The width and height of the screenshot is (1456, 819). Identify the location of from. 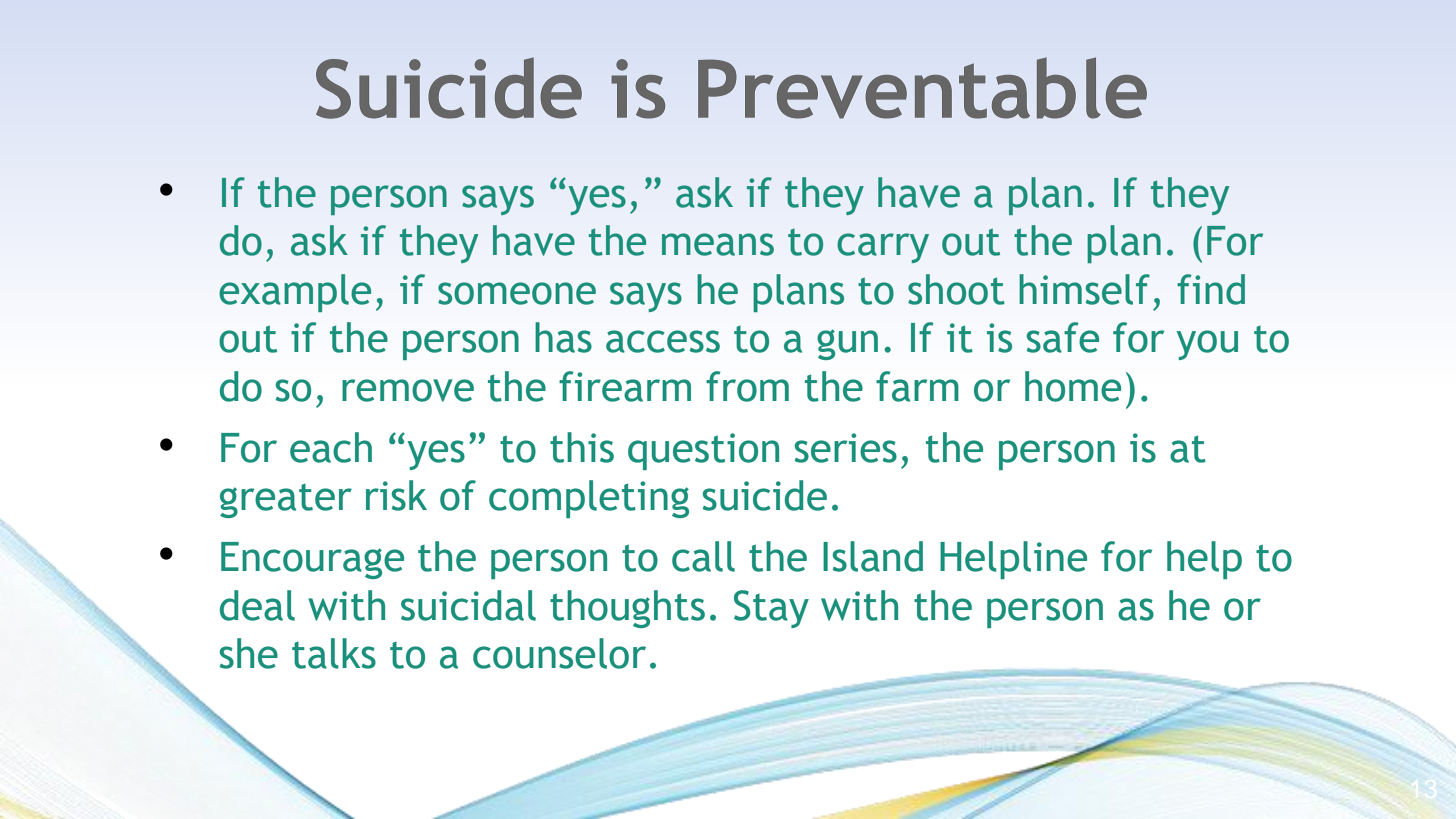
(747, 386).
